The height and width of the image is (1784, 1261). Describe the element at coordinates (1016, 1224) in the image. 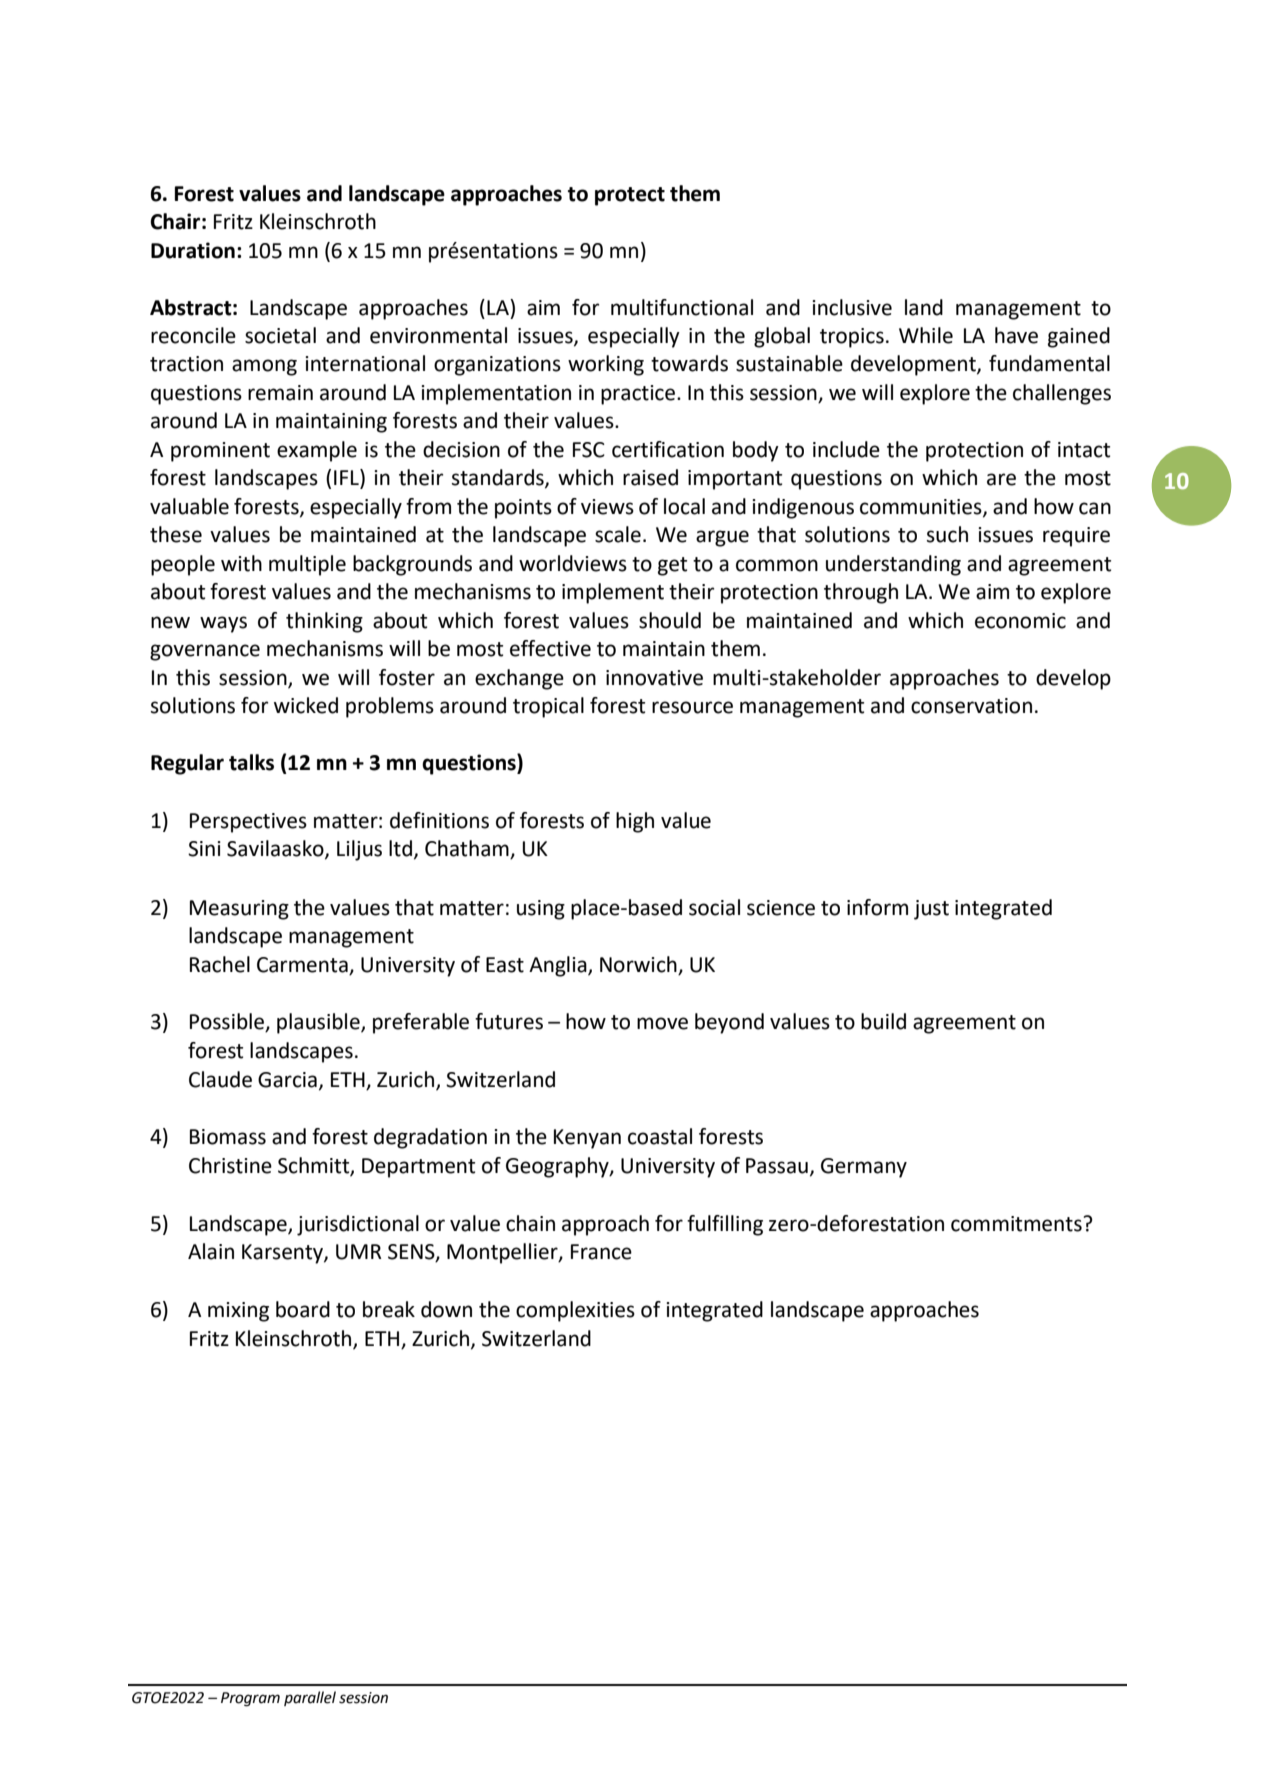

I see `commitments` at that location.
